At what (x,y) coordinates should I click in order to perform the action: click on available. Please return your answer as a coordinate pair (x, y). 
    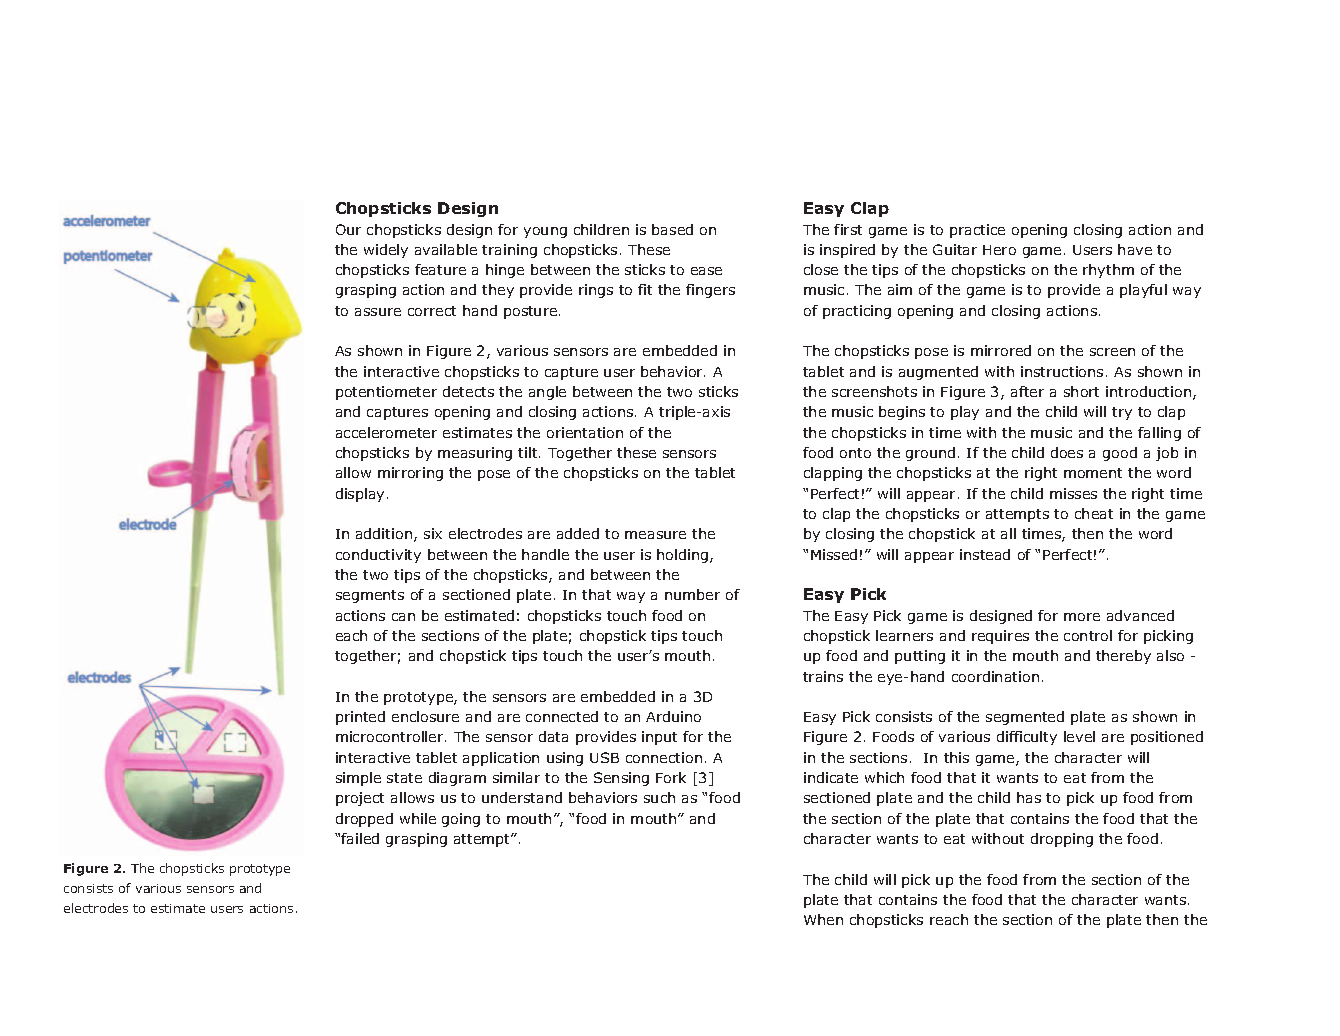
    Looking at the image, I should click on (446, 249).
